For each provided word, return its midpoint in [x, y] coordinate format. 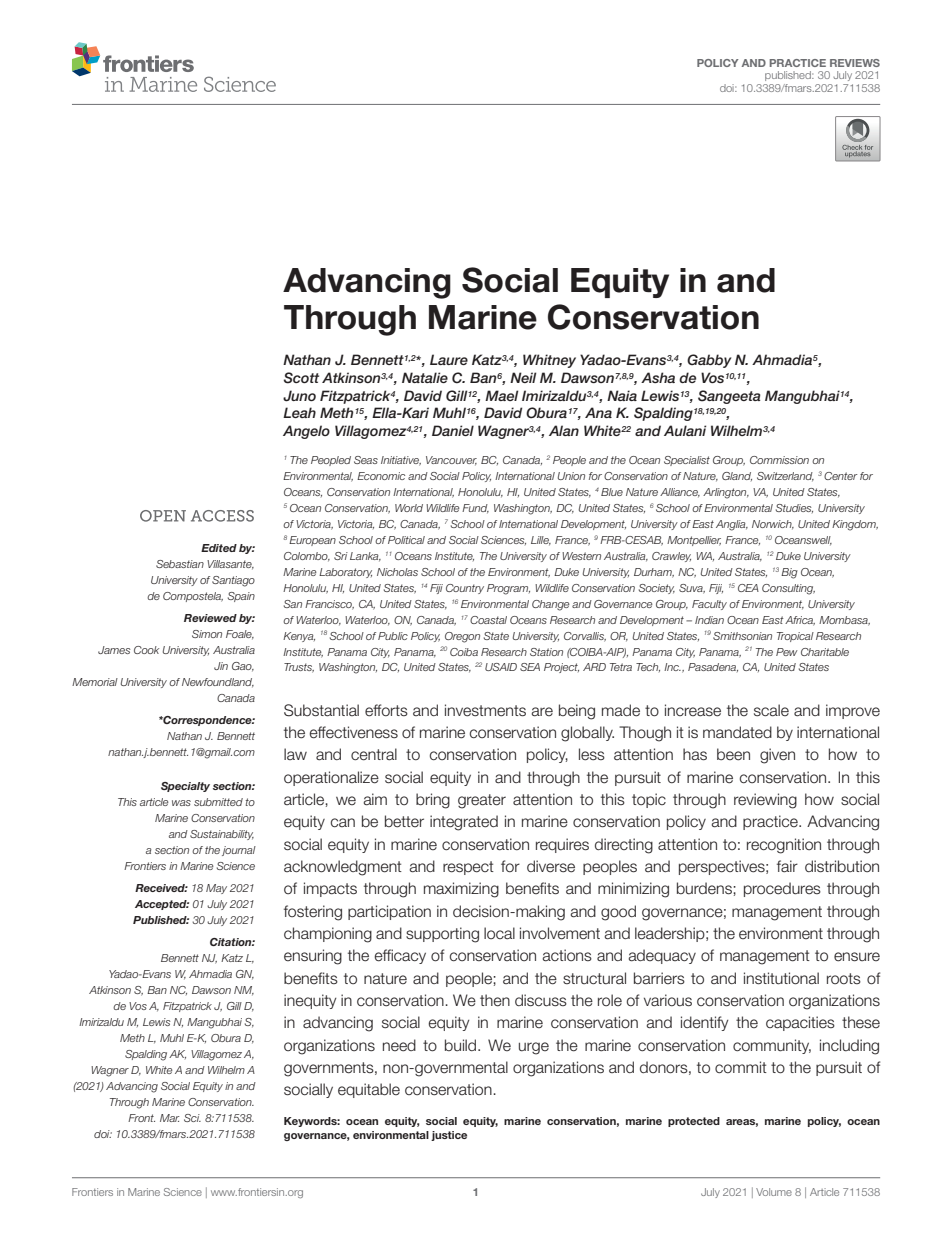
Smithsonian [742, 636]
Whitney [549, 361]
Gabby [709, 361]
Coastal [488, 620]
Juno [299, 396]
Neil [523, 377]
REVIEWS [855, 63]
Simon [207, 634]
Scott [301, 378]
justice [449, 1136]
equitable [369, 1090]
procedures [782, 889]
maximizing [461, 890]
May [216, 889]
